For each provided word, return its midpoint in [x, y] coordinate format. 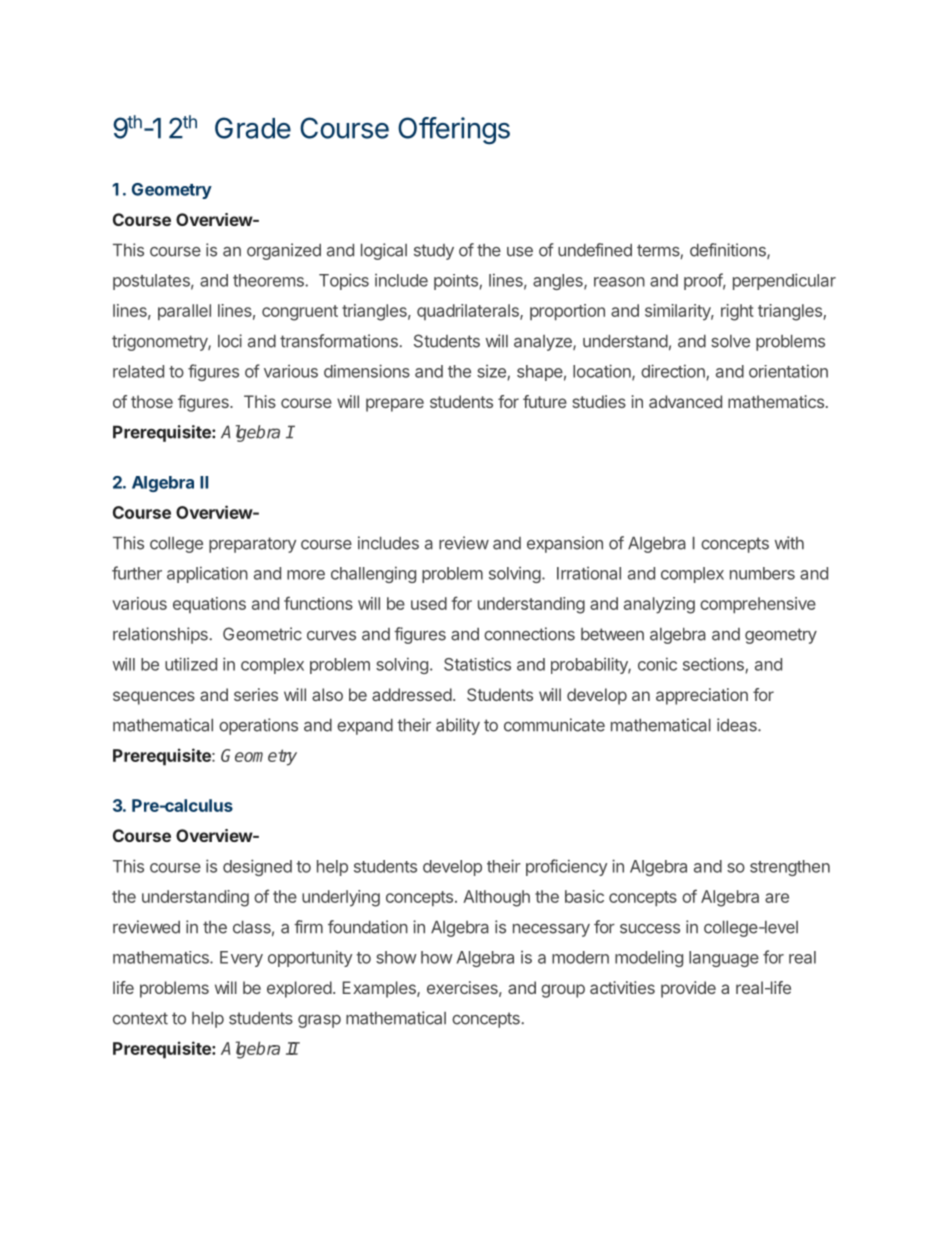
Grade [253, 128]
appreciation [702, 696]
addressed [412, 694]
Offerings [454, 131]
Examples [380, 989]
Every [241, 959]
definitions [729, 251]
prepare [395, 405]
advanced [685, 401]
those [152, 401]
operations [258, 726]
